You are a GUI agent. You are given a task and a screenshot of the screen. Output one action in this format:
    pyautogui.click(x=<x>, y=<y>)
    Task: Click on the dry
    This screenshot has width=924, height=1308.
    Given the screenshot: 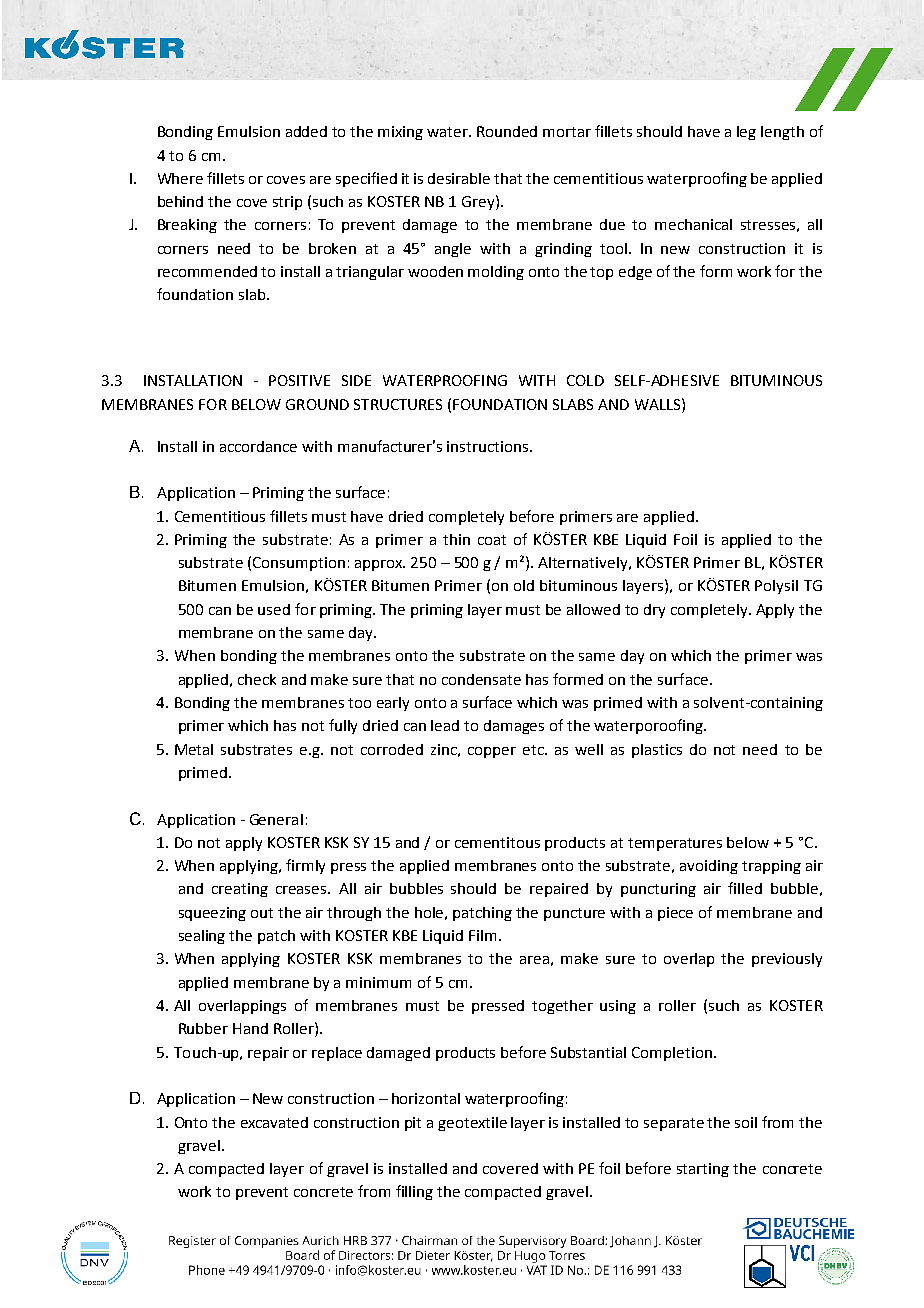 What is the action you would take?
    pyautogui.click(x=654, y=611)
